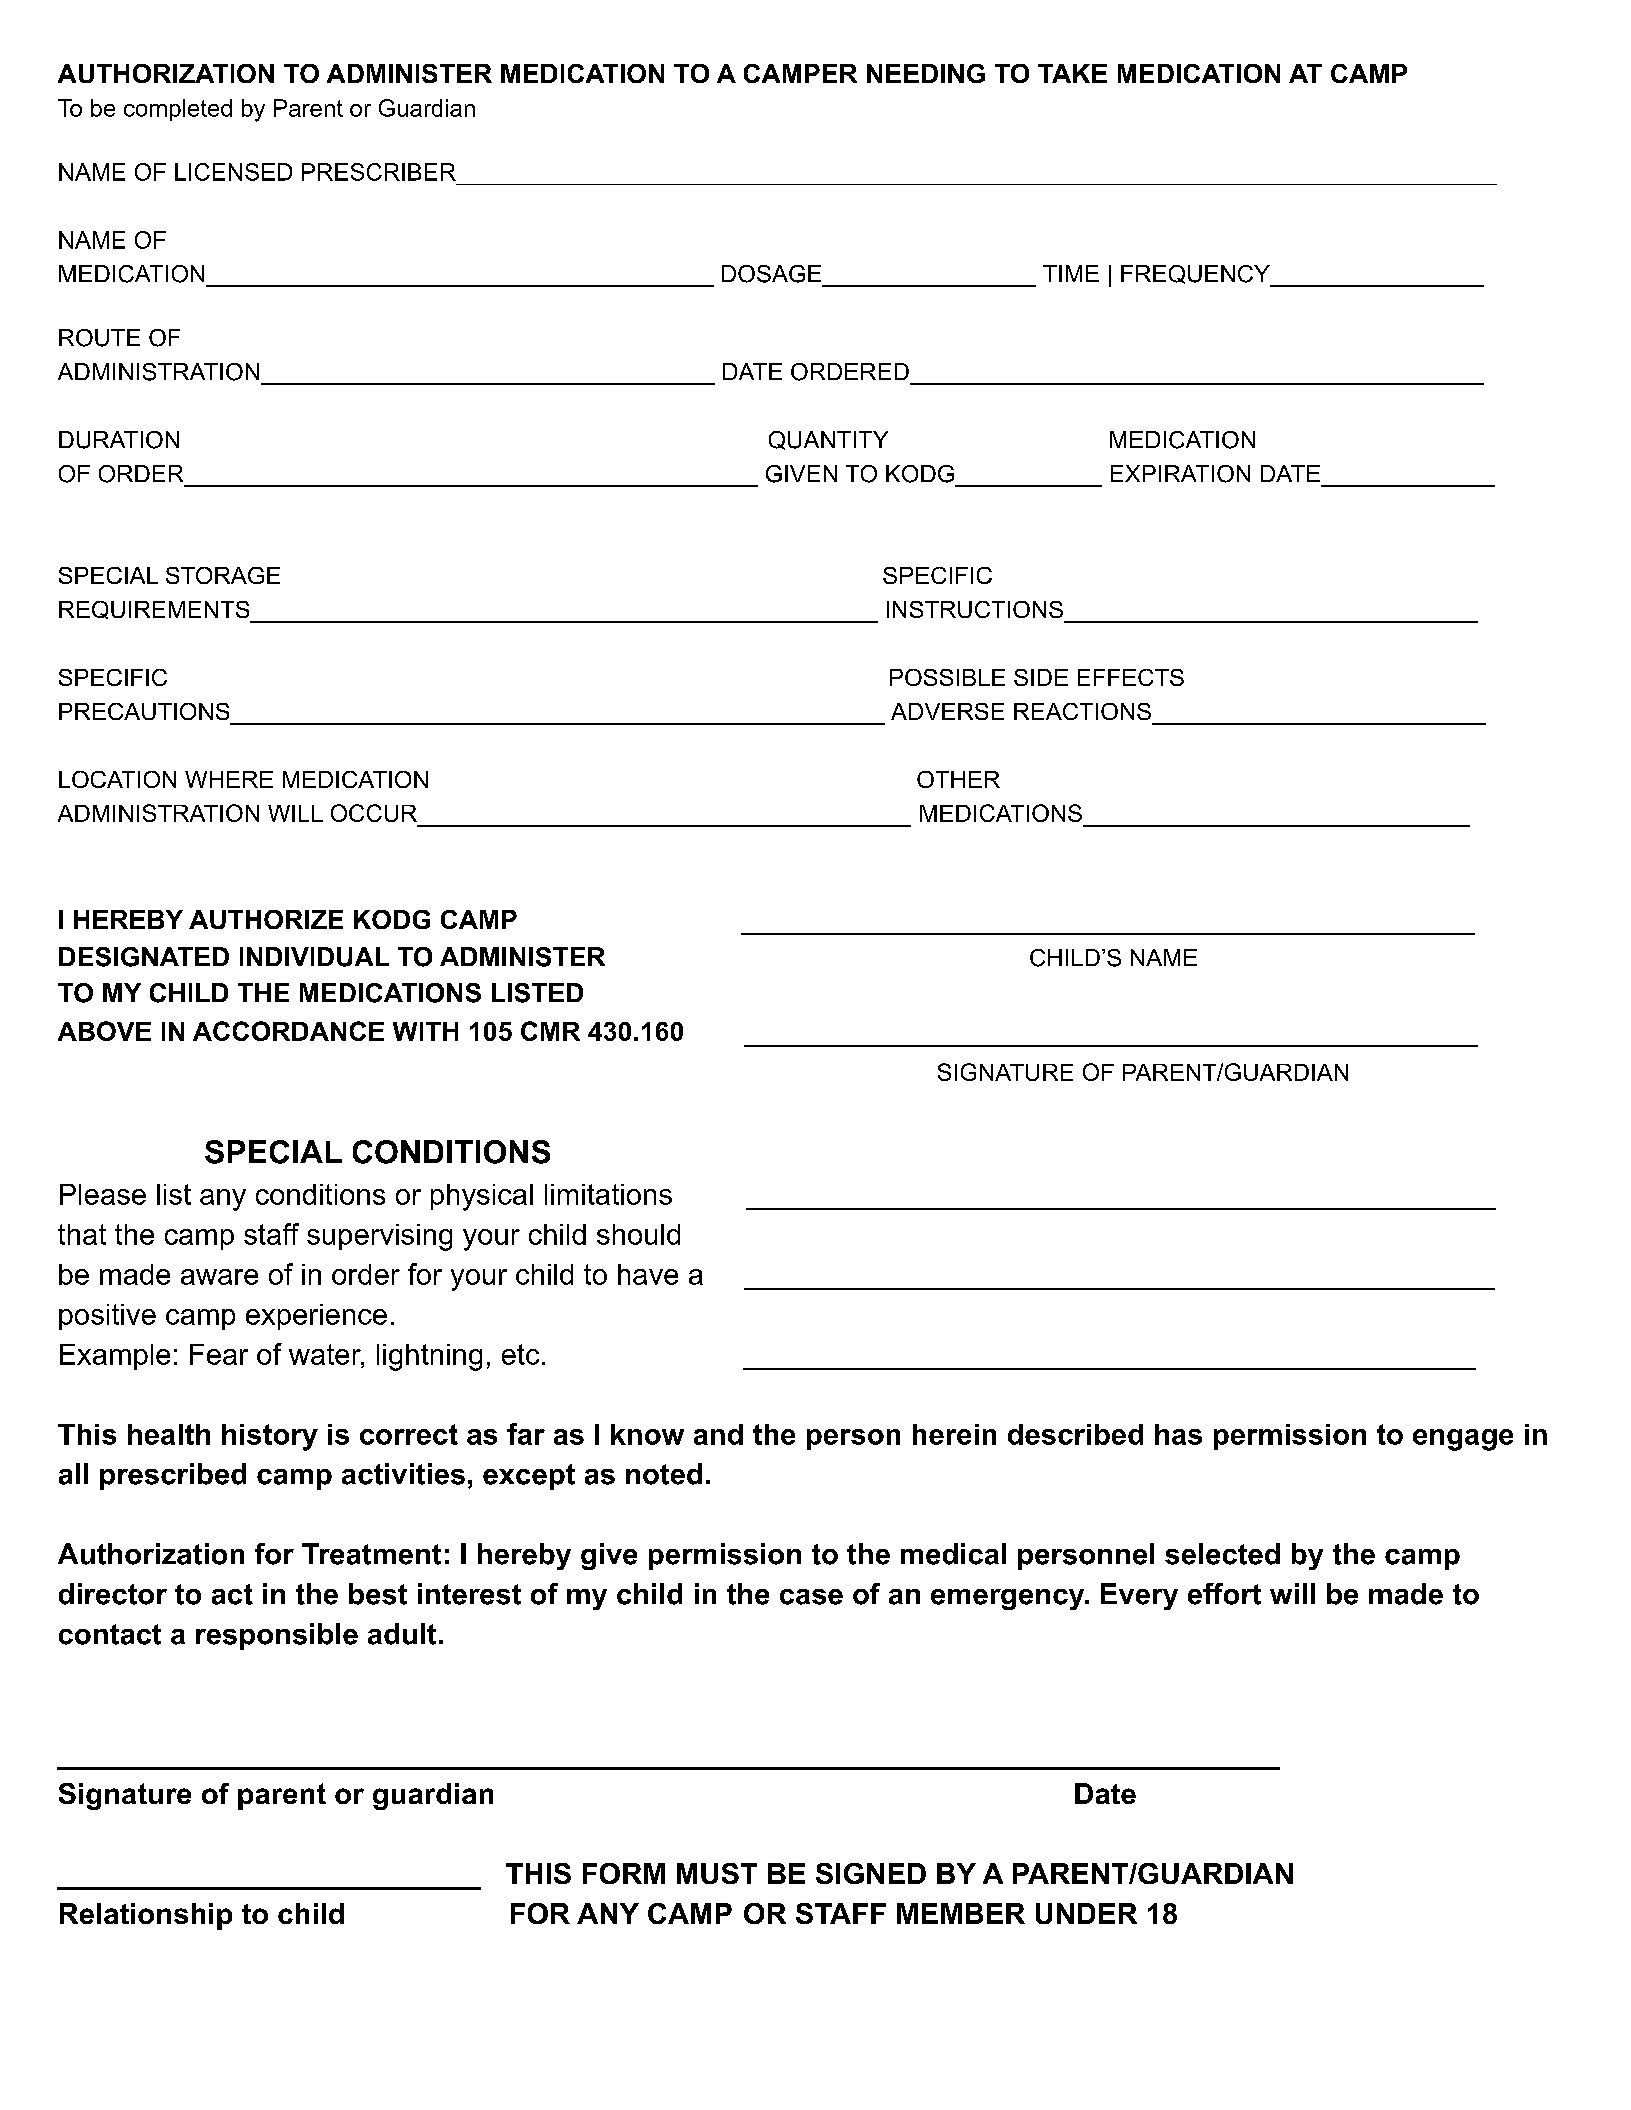  What do you see at coordinates (958, 779) in the screenshot?
I see `OTHER` at bounding box center [958, 779].
